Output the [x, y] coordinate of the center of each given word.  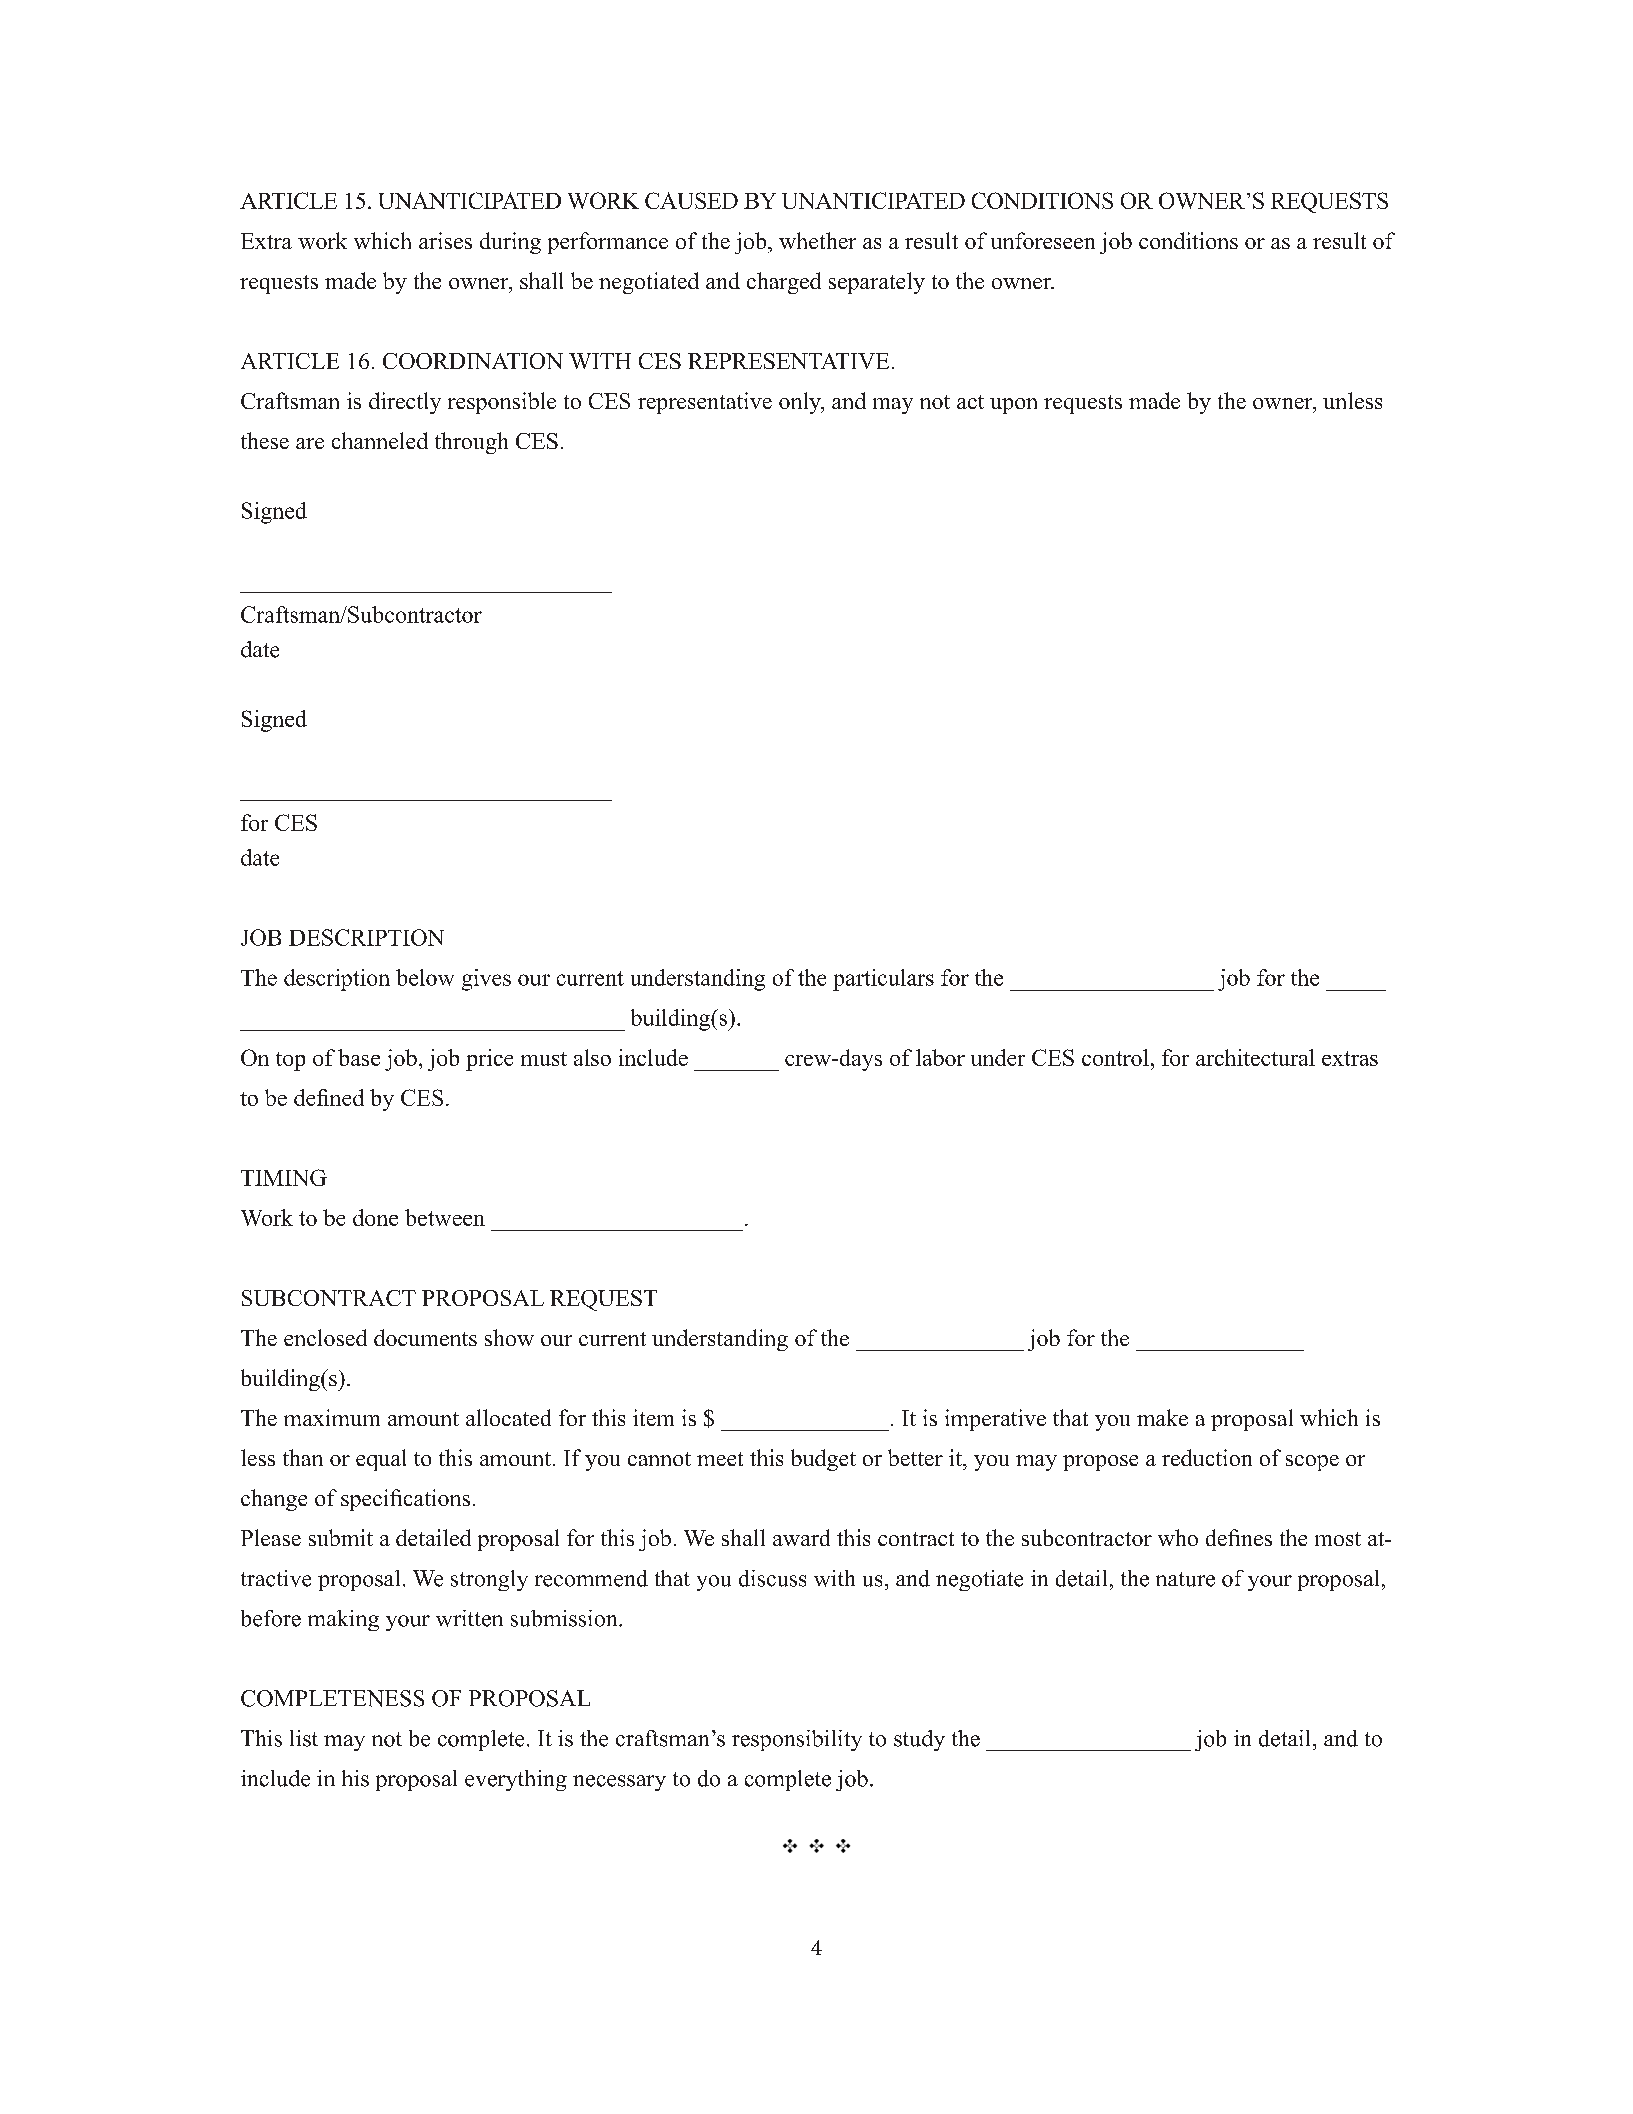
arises [445, 240]
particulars [883, 980]
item [653, 1417]
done [375, 1217]
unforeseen [1043, 240]
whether [817, 240]
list [304, 1738]
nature [1185, 1579]
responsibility [797, 1740]
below [425, 977]
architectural [1255, 1057]
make [1162, 1417]
